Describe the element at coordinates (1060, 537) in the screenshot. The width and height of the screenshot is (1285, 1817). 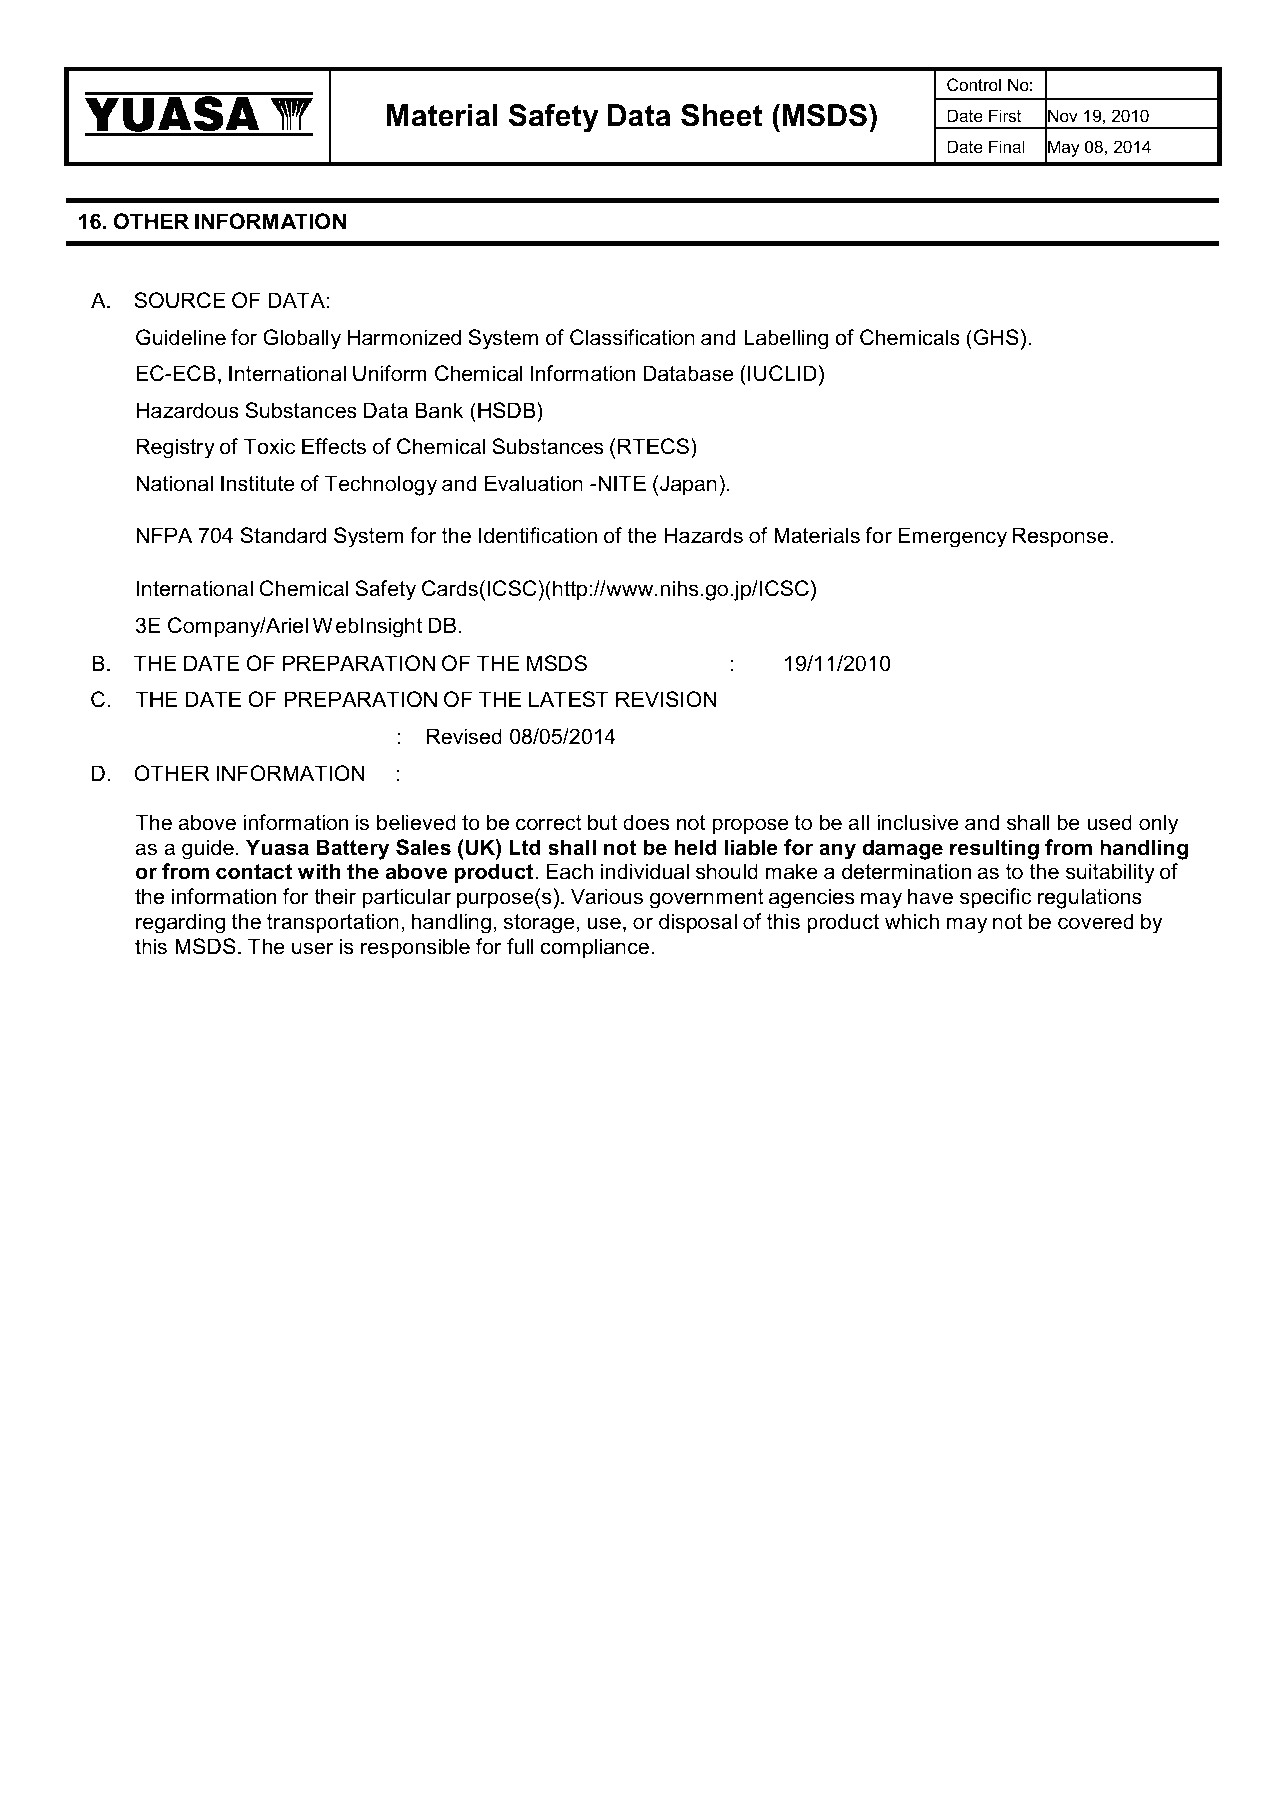
I see `Response` at that location.
